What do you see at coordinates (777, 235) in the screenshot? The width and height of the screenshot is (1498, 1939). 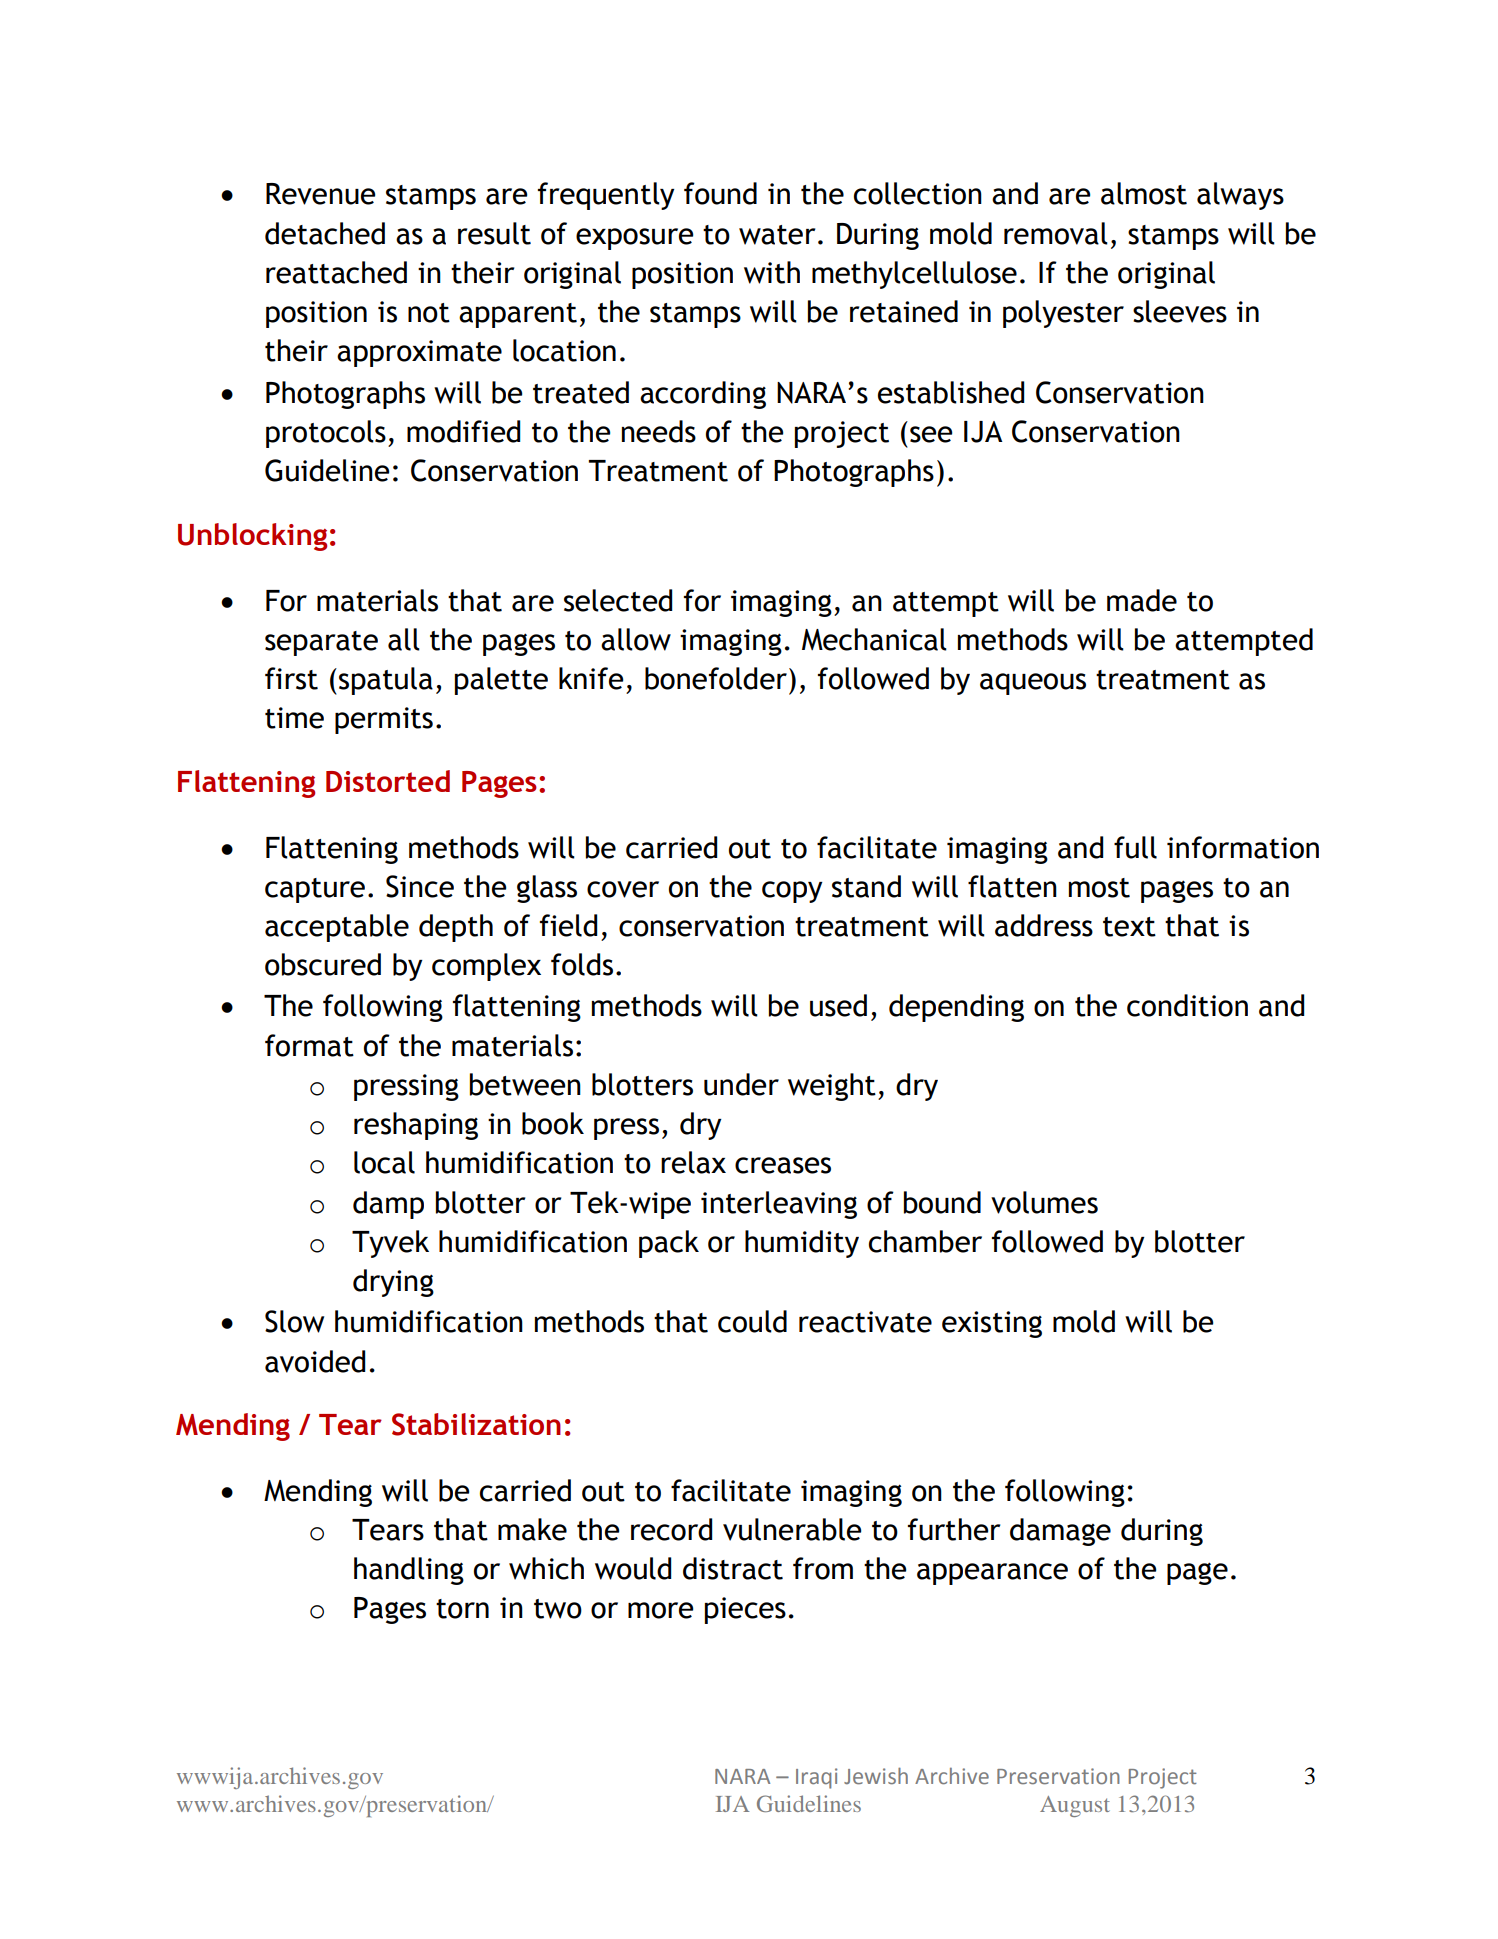 I see `water` at bounding box center [777, 235].
